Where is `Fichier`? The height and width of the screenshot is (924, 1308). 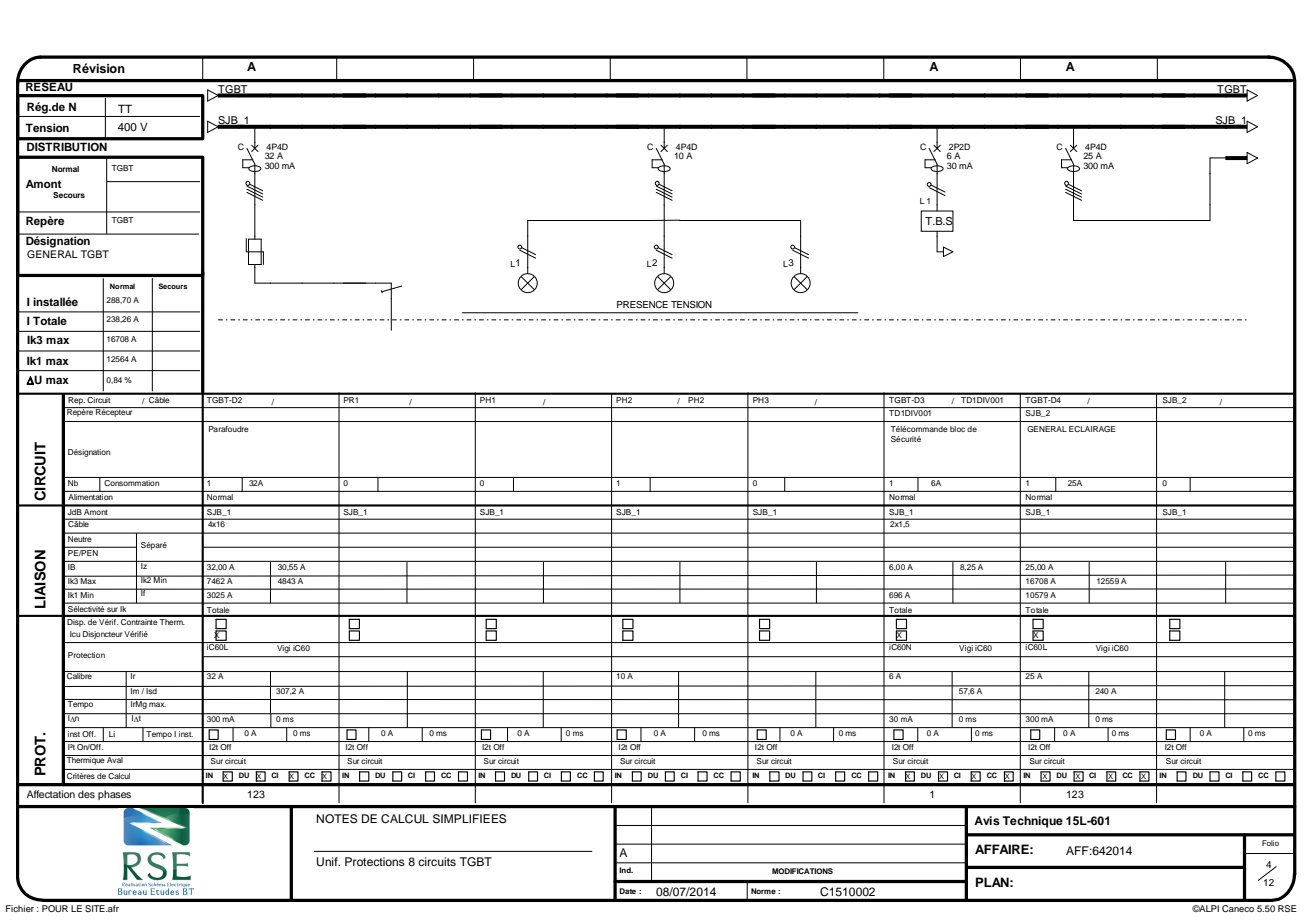 Fichier is located at coordinates (20, 908).
